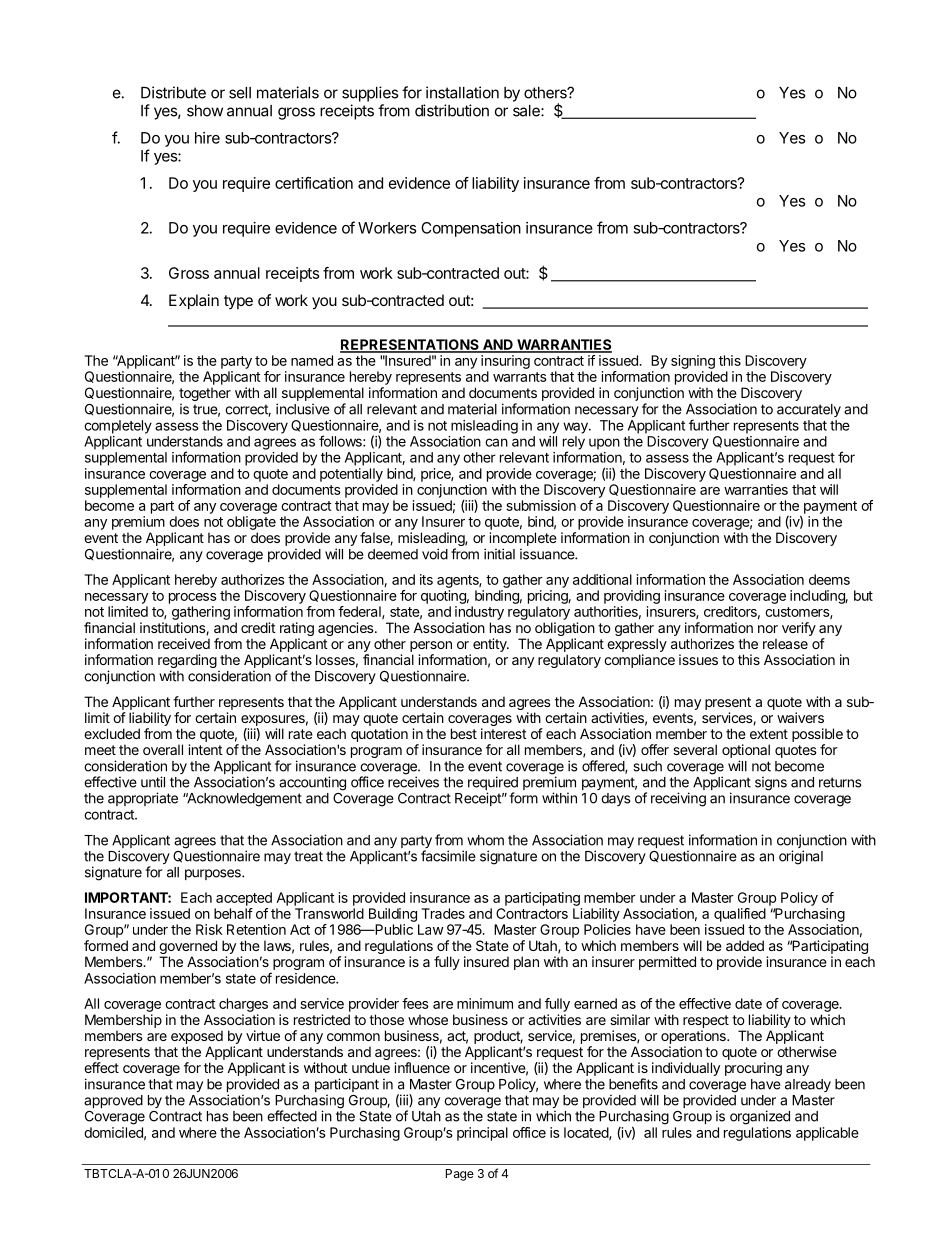 Image resolution: width=952 pixels, height=1233 pixels. What do you see at coordinates (462, 92) in the screenshot?
I see `installation` at bounding box center [462, 92].
